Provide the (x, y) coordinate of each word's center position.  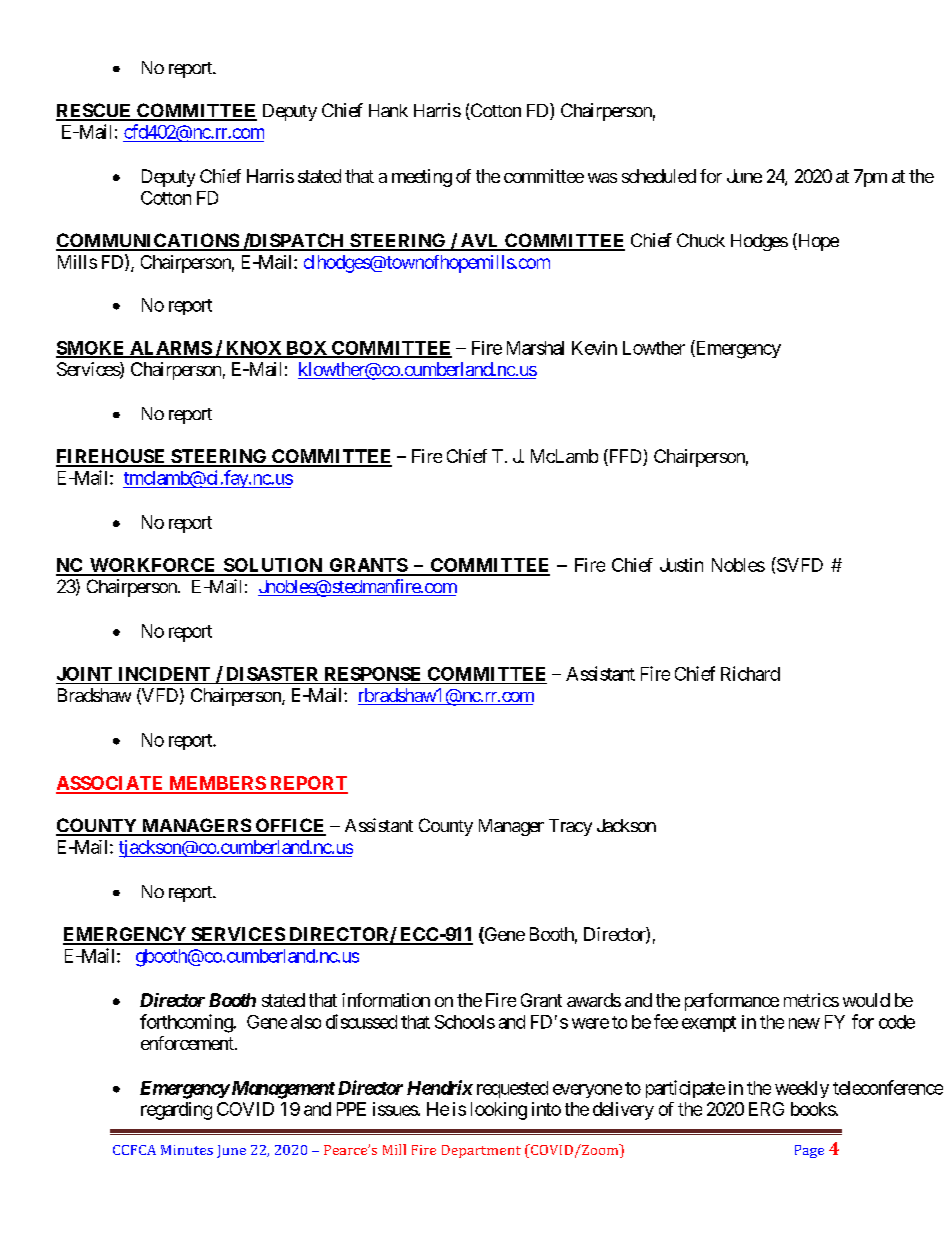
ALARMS (170, 349)
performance (732, 1002)
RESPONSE (372, 674)
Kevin (594, 348)
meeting (422, 178)
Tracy (570, 827)
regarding (176, 1111)
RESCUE (95, 111)
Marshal (535, 348)
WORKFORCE (153, 566)
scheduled (659, 176)
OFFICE (289, 826)
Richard (750, 673)
